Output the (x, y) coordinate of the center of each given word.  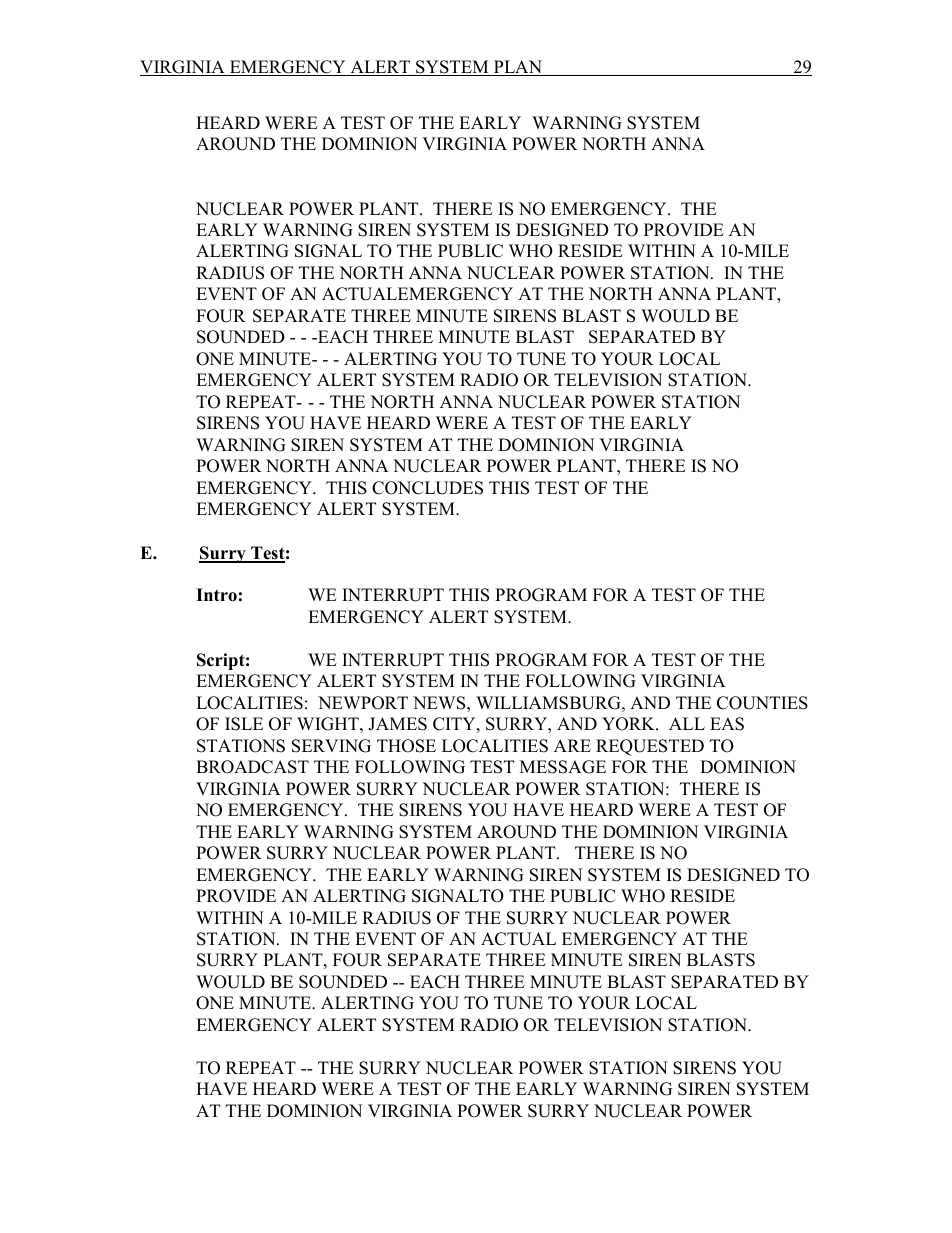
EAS (727, 724)
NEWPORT (363, 703)
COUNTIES (762, 703)
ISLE (244, 724)
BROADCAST (252, 767)
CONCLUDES (427, 488)
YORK (629, 724)
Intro (216, 595)
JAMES (397, 724)
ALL (687, 723)
